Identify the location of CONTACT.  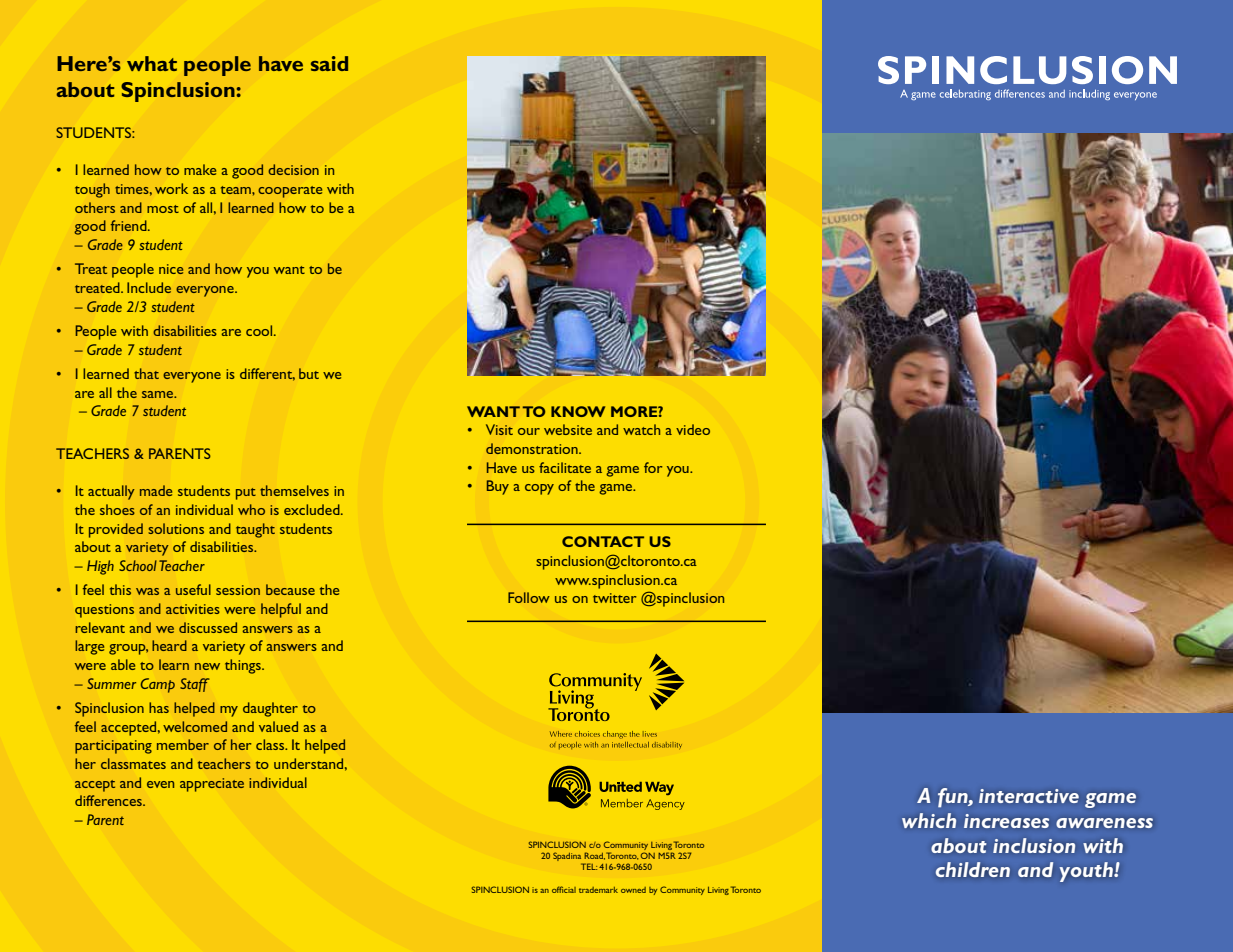
(603, 541).
